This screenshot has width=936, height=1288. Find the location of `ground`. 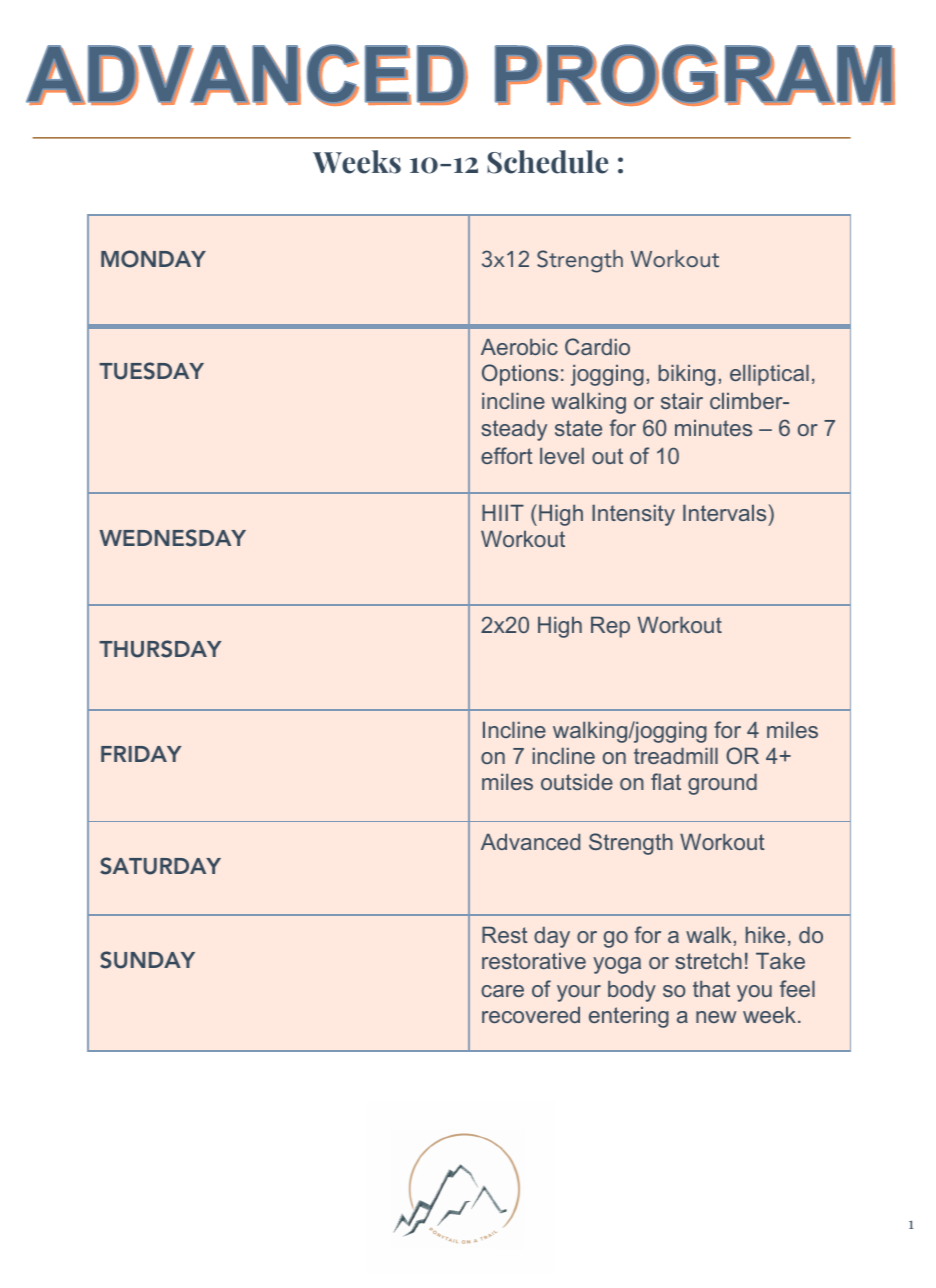

ground is located at coordinates (722, 784).
